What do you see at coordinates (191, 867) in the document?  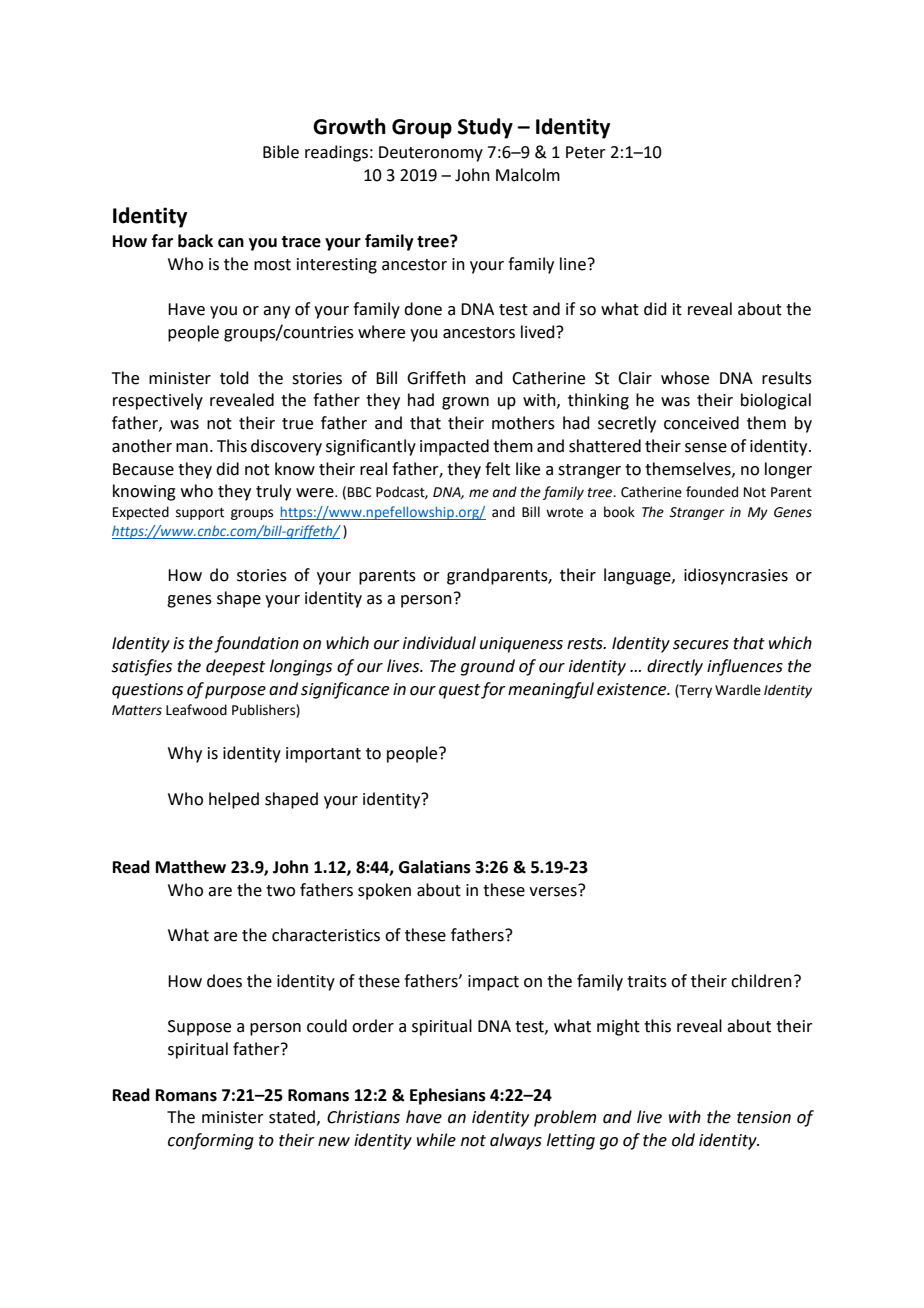 I see `Matthew` at bounding box center [191, 867].
